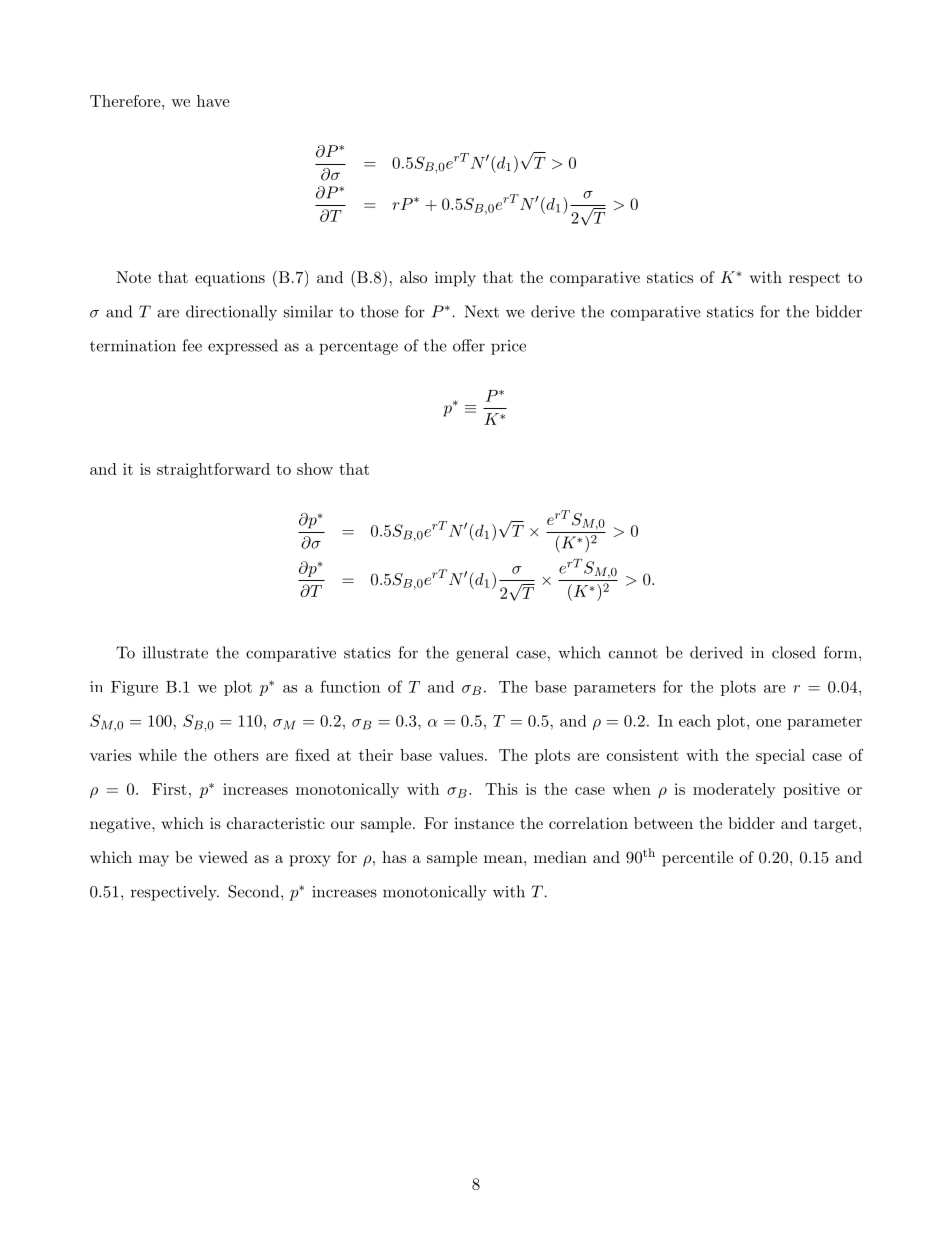 Image resolution: width=952 pixels, height=1233 pixels. I want to click on imply, so click(455, 279).
